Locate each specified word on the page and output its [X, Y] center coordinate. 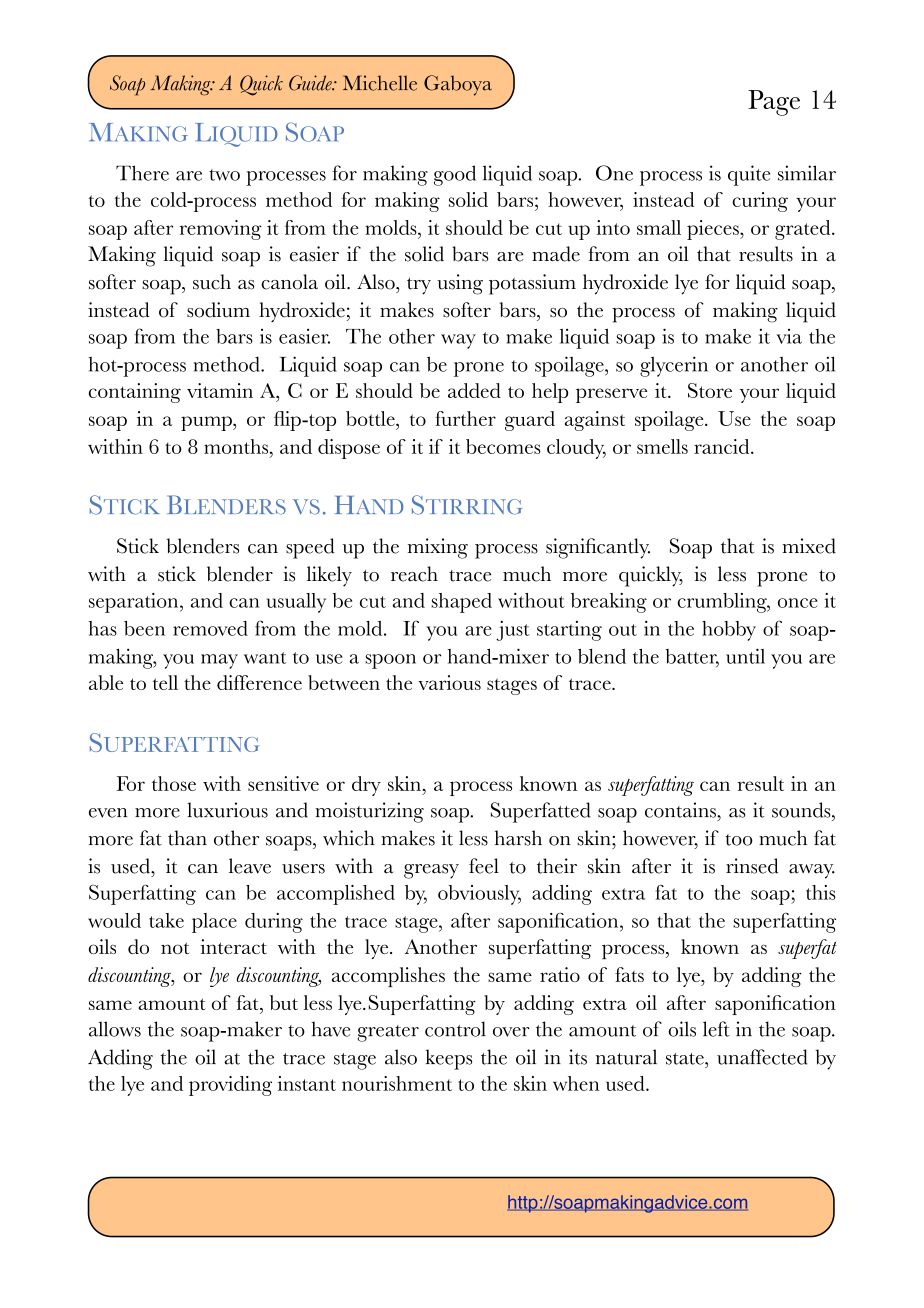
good [455, 175]
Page [774, 103]
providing [230, 1086]
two [224, 175]
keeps [448, 1059]
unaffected [762, 1057]
